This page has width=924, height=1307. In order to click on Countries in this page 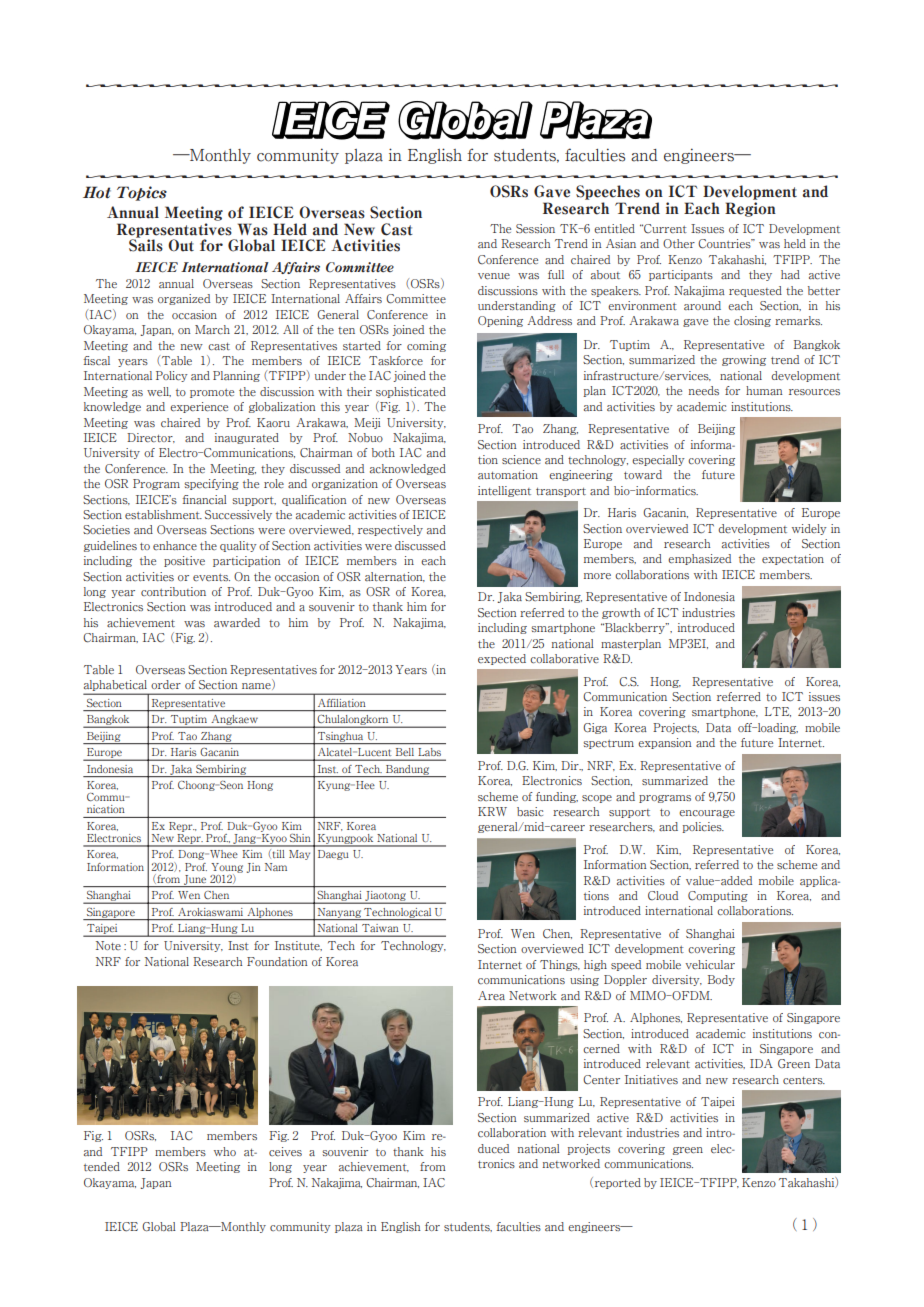, I will do `click(725, 244)`.
